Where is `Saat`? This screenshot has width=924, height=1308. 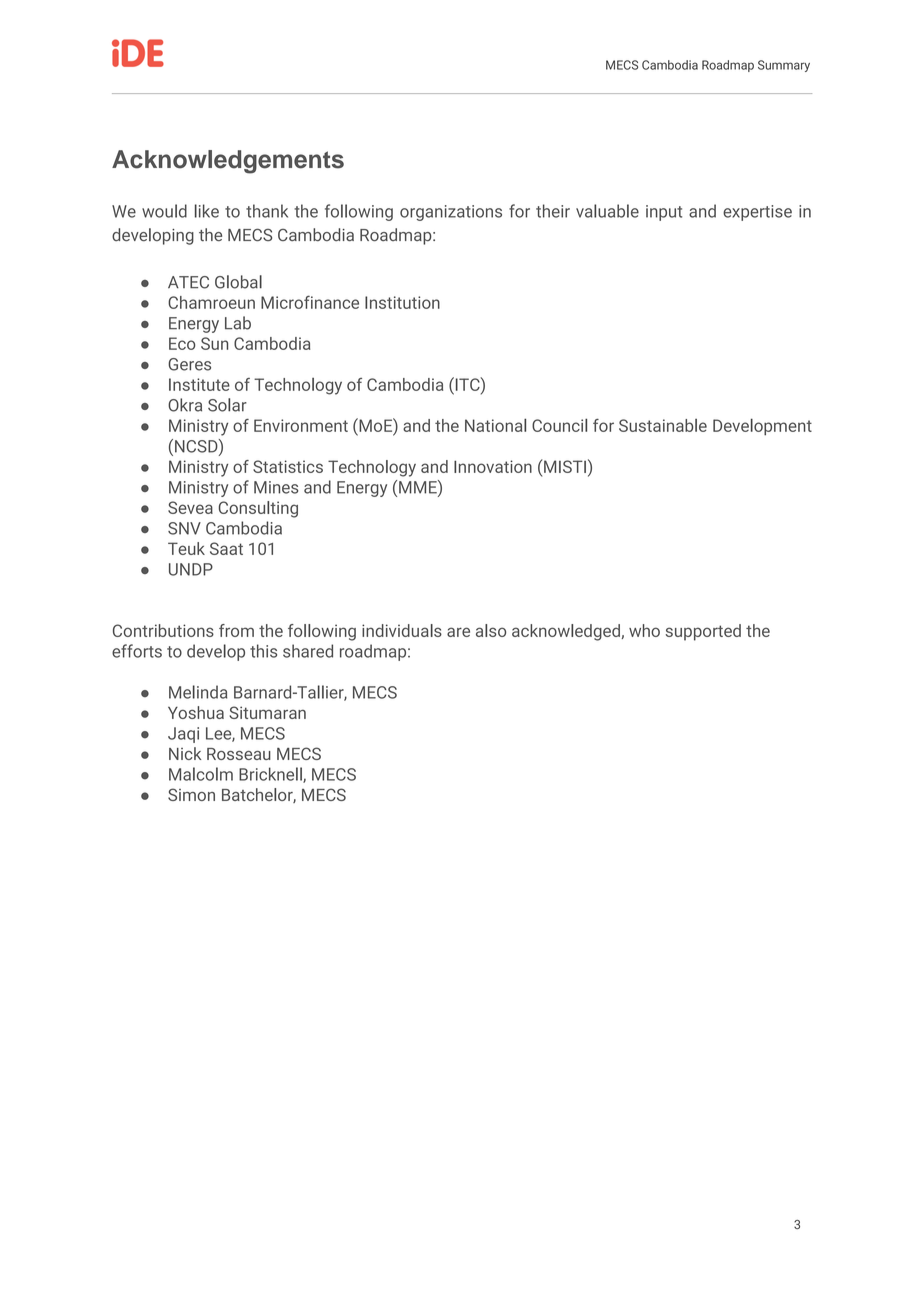 Saat is located at coordinates (226, 548).
